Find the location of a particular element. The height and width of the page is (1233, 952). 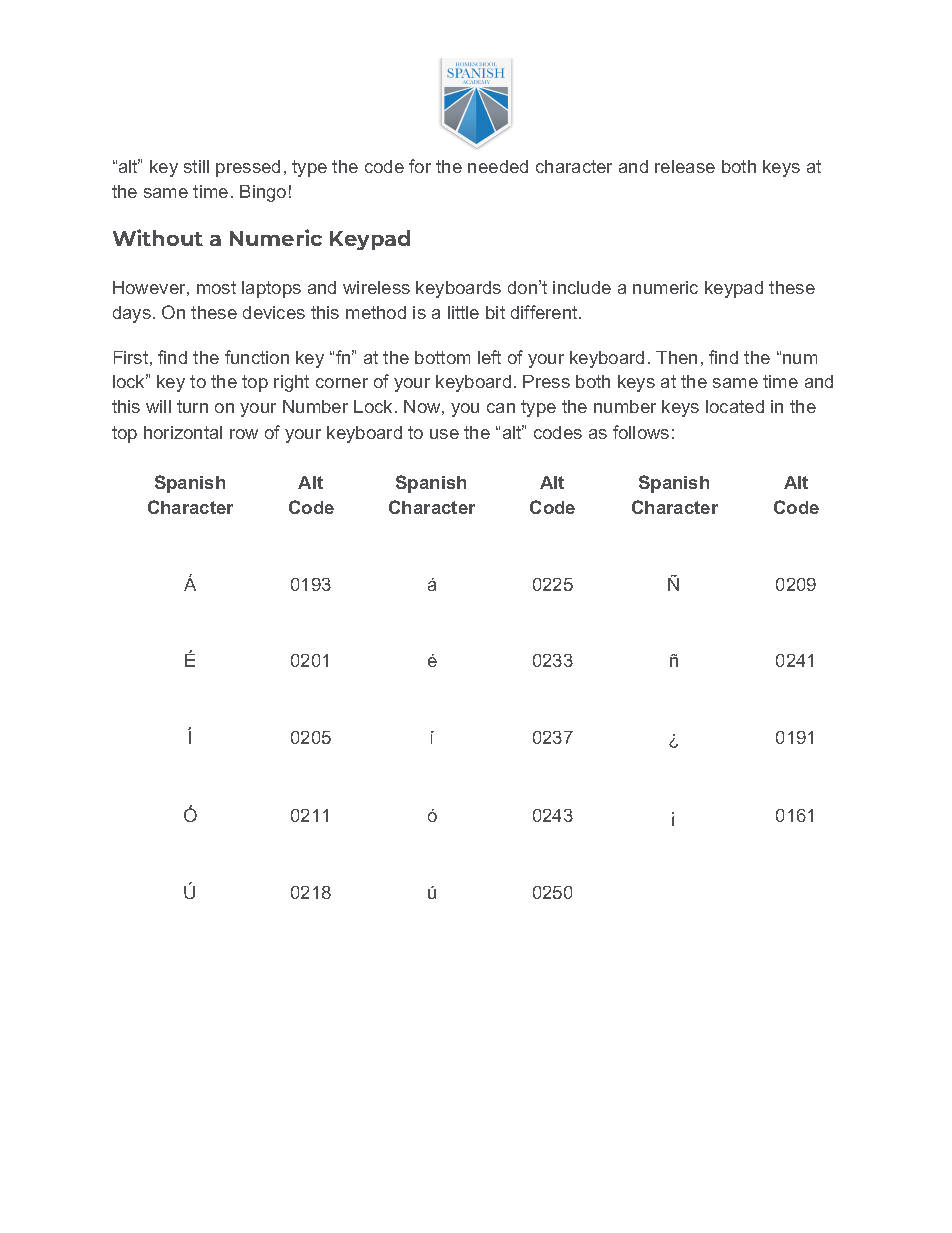

bottom is located at coordinates (442, 357).
